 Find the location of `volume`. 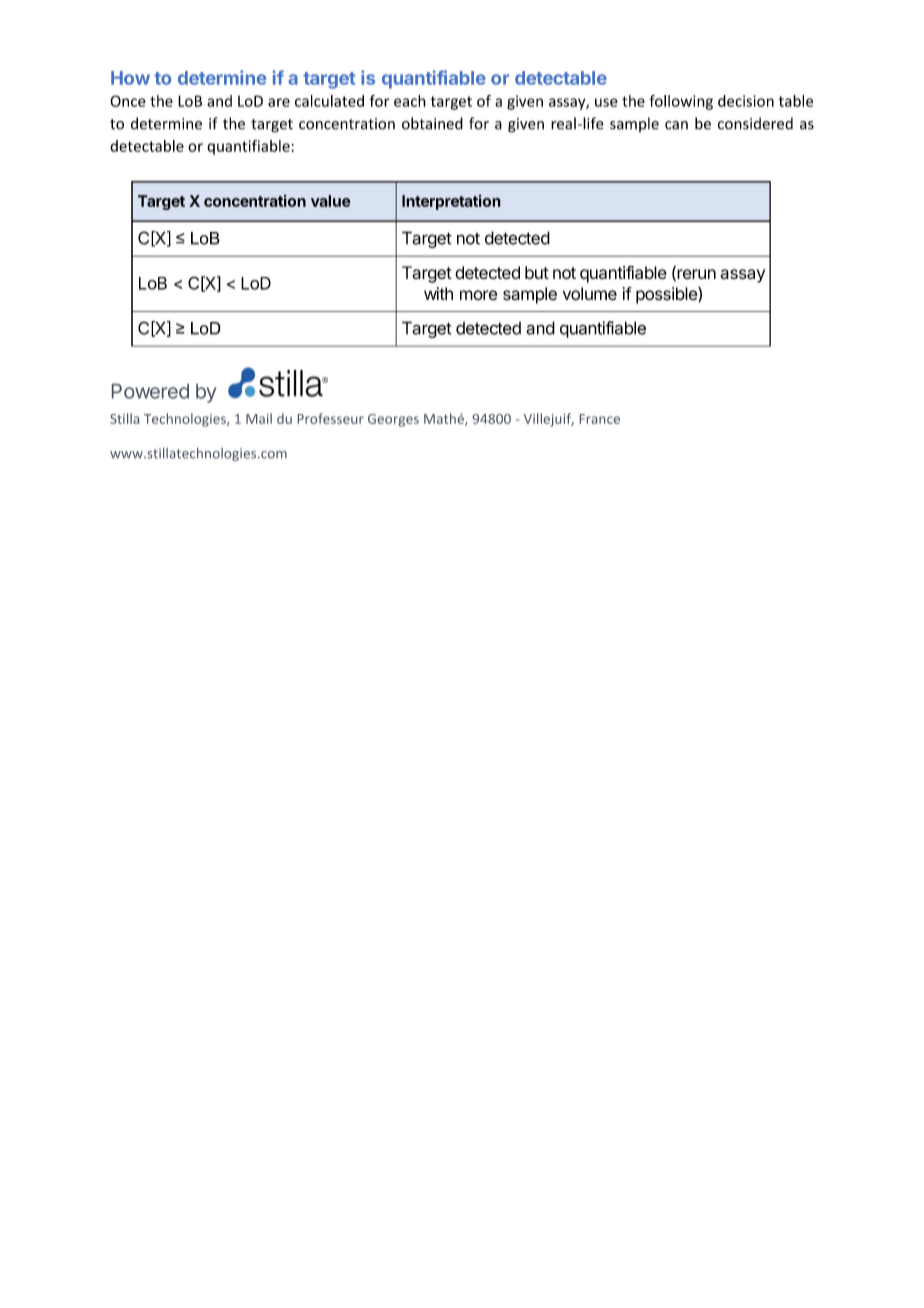

volume is located at coordinates (590, 294).
